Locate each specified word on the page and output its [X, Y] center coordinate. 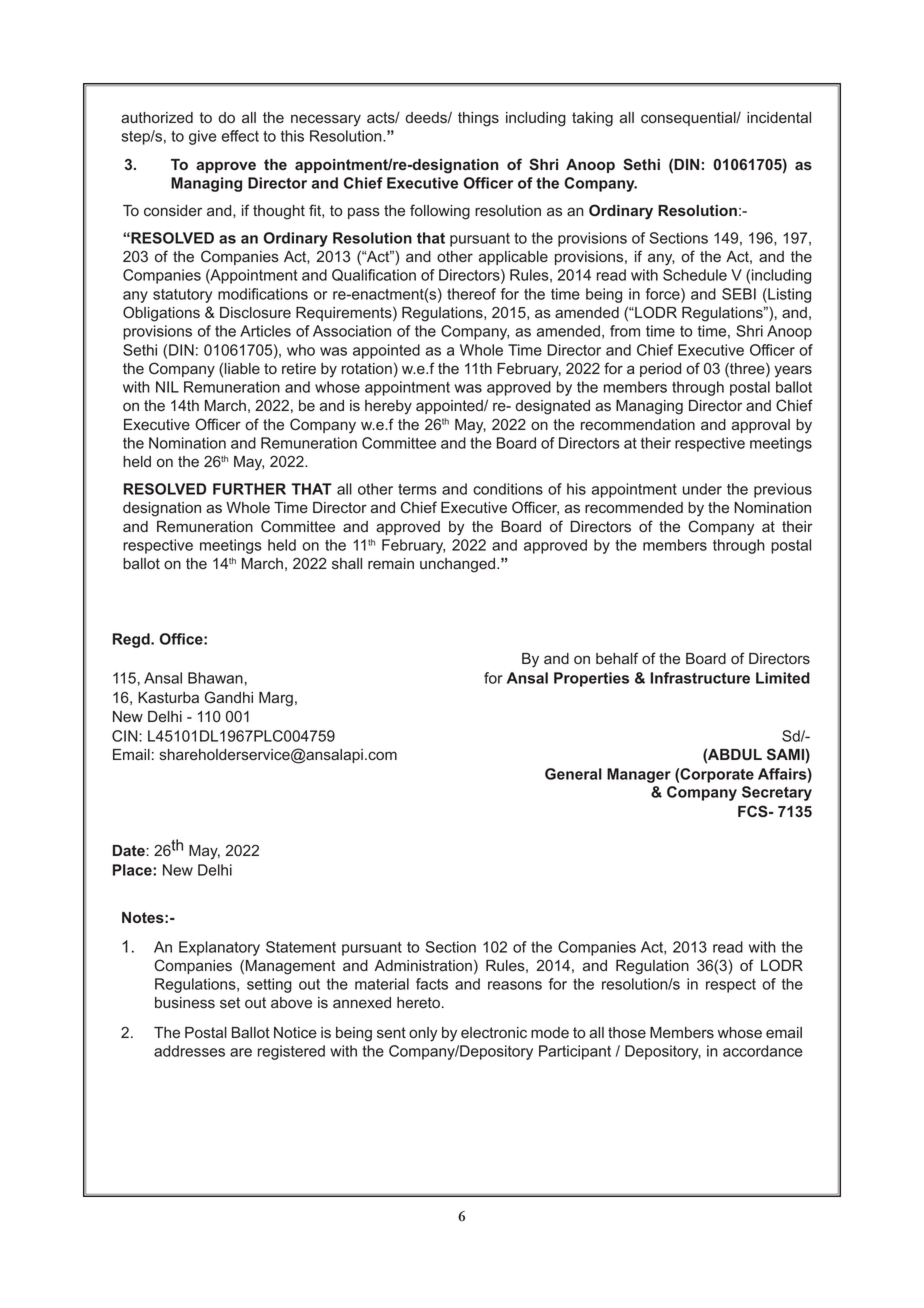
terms [417, 489]
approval [761, 426]
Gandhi [229, 697]
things [478, 119]
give [202, 137]
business [185, 1003]
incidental [779, 118]
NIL [167, 387]
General [573, 774]
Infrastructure [700, 678]
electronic [494, 1033]
